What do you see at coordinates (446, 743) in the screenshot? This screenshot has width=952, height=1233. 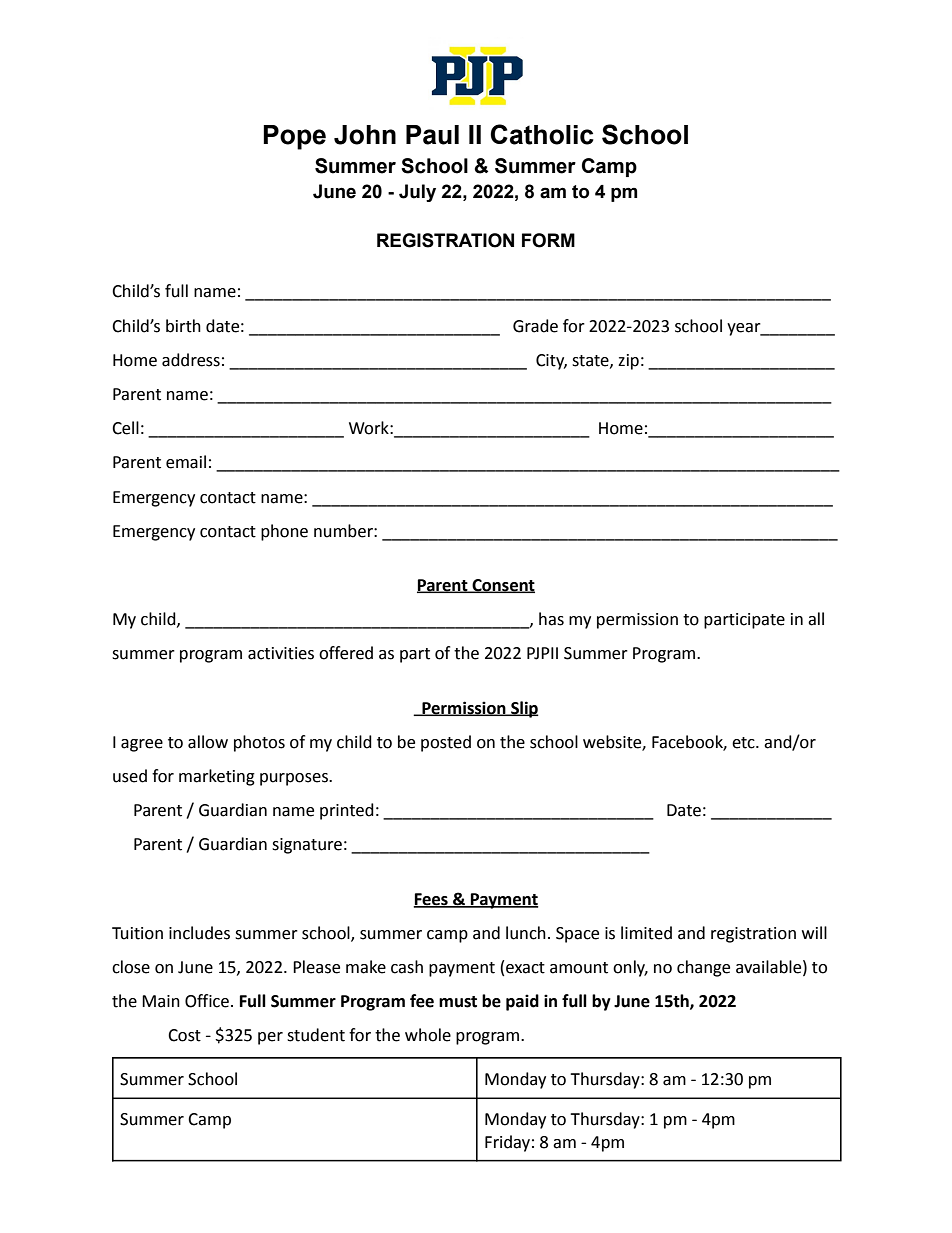 I see `posted` at bounding box center [446, 743].
